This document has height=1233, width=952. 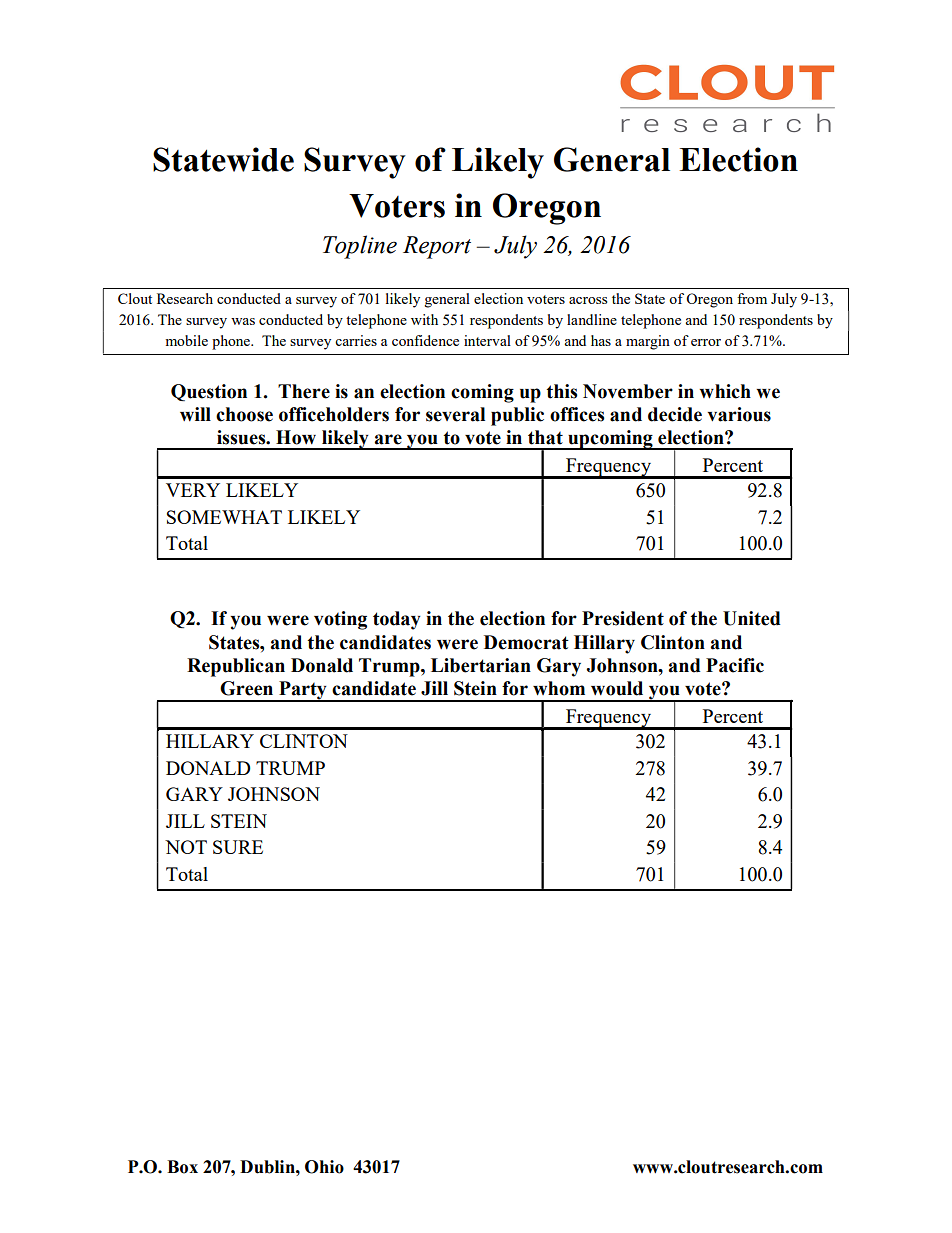 What do you see at coordinates (559, 688) in the document?
I see `whom` at bounding box center [559, 688].
